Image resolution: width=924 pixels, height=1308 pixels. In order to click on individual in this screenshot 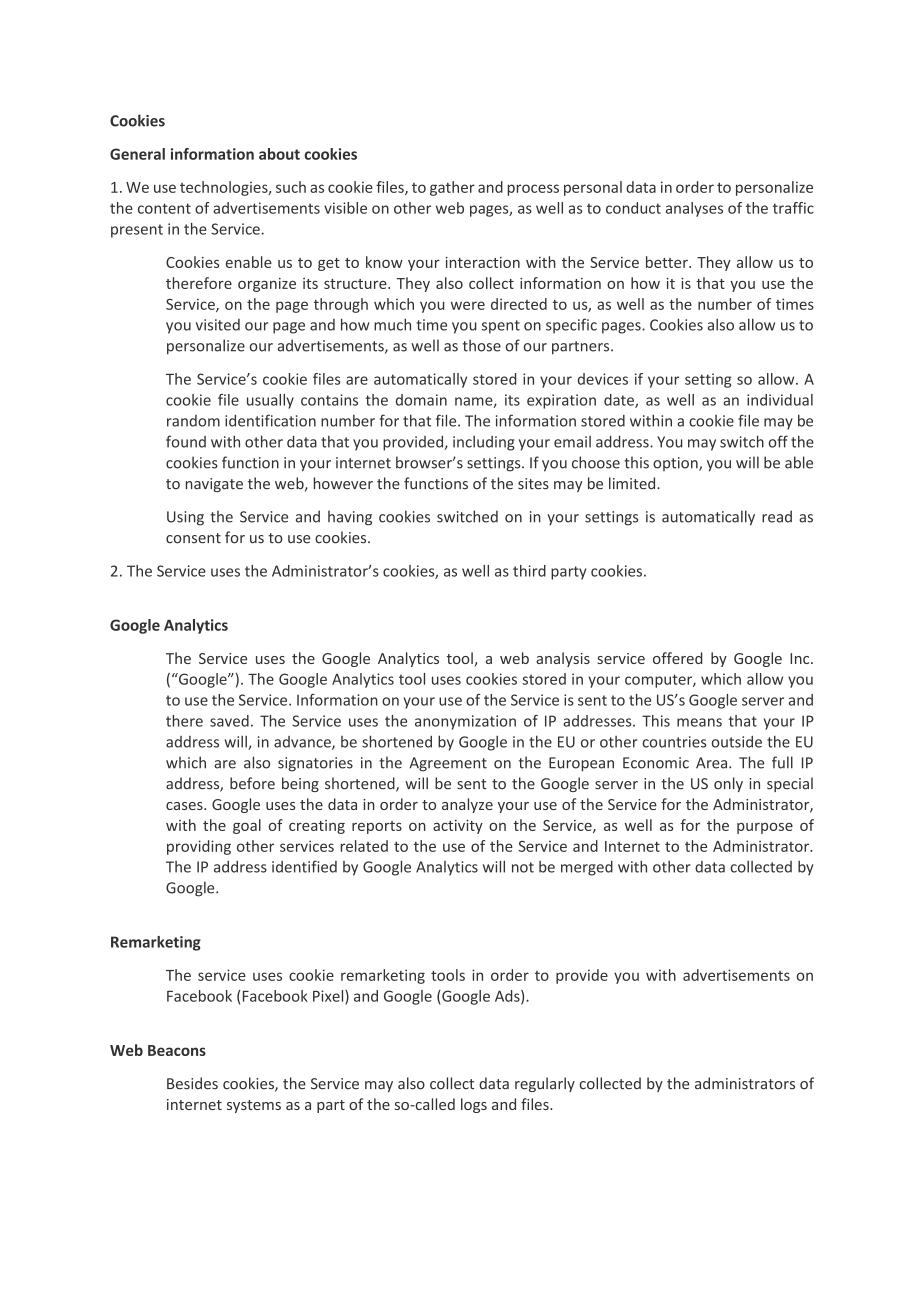, I will do `click(780, 400)`.
